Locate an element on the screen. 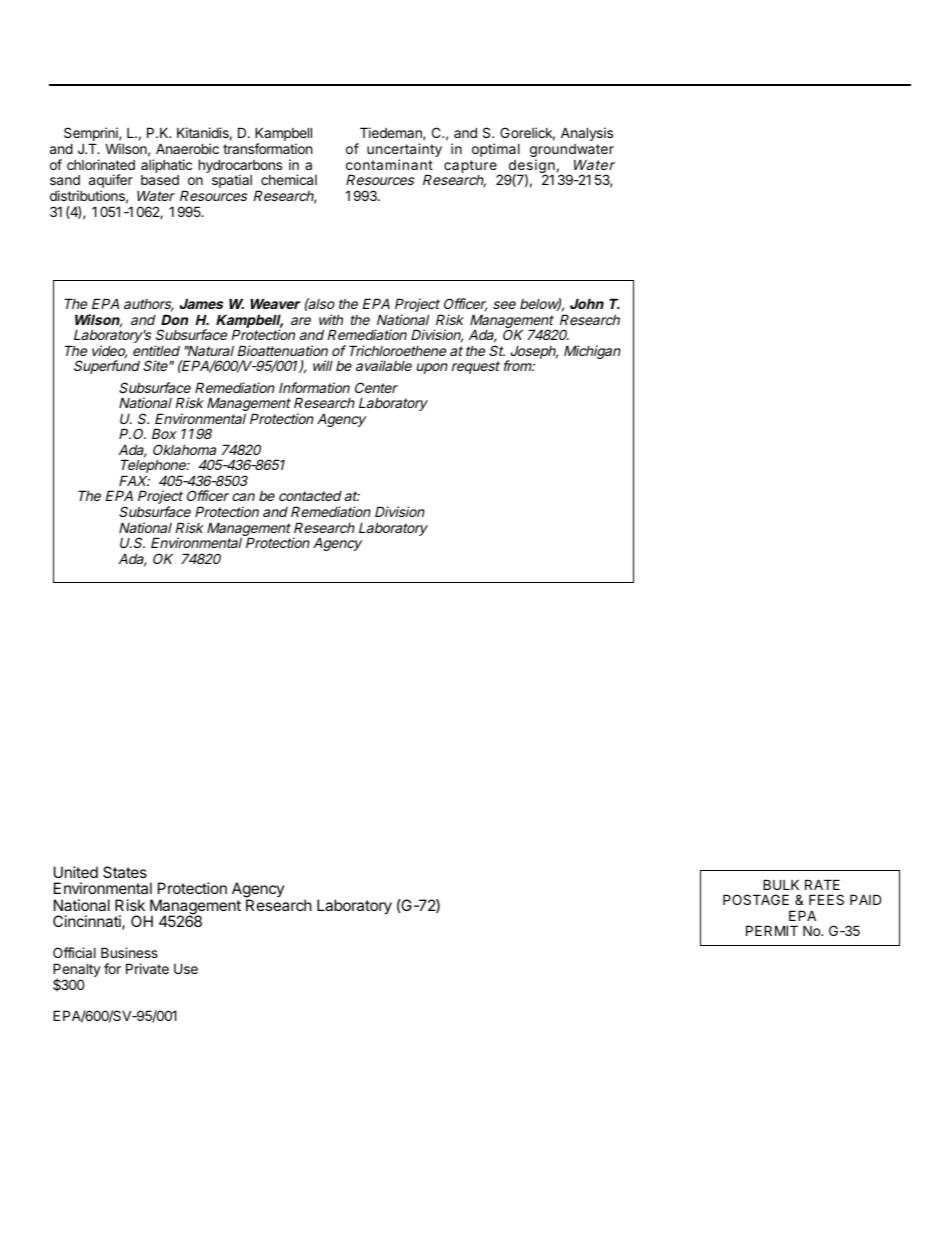 This screenshot has width=952, height=1233. Business is located at coordinates (129, 952).
